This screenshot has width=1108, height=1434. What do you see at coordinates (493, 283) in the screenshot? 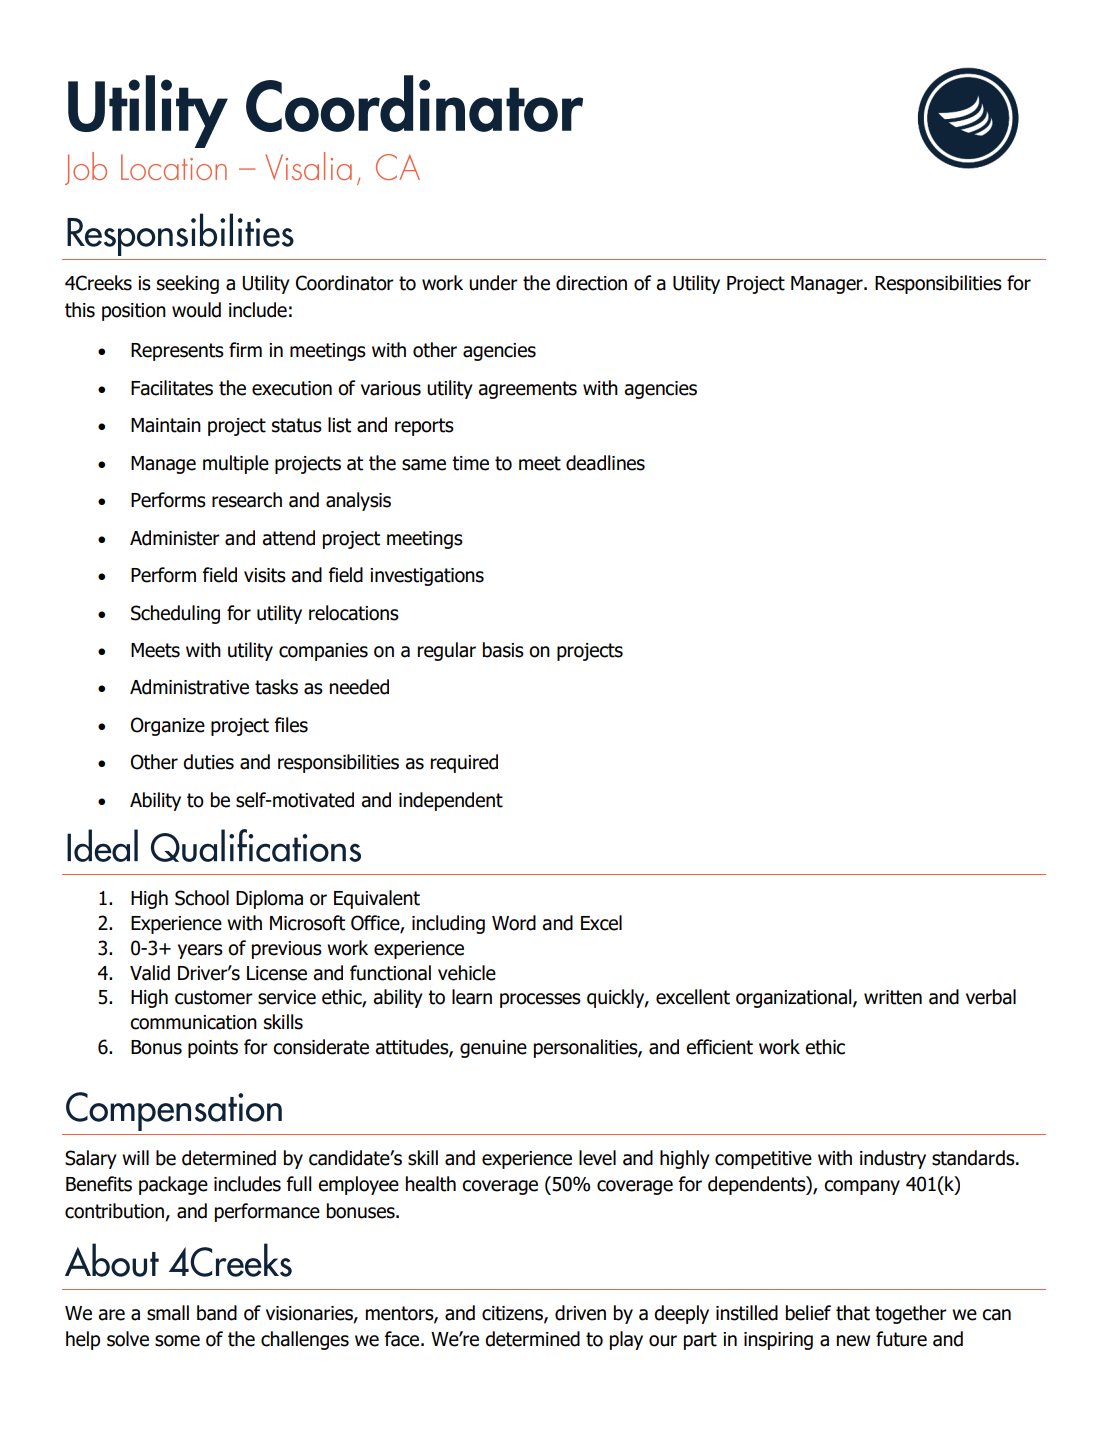
I see `under` at bounding box center [493, 283].
